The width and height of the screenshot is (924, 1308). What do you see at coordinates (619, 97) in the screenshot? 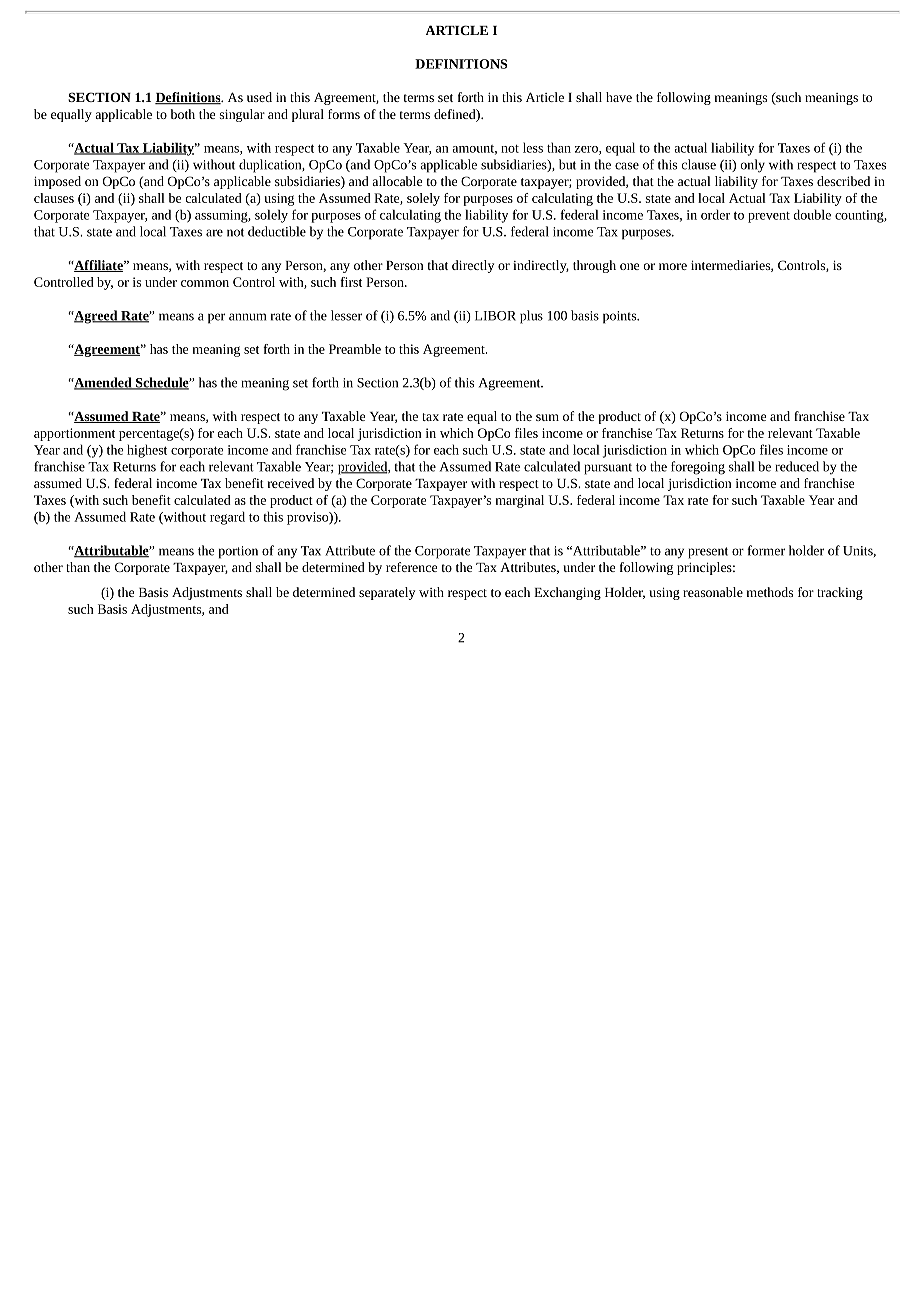
I see `have` at bounding box center [619, 97].
